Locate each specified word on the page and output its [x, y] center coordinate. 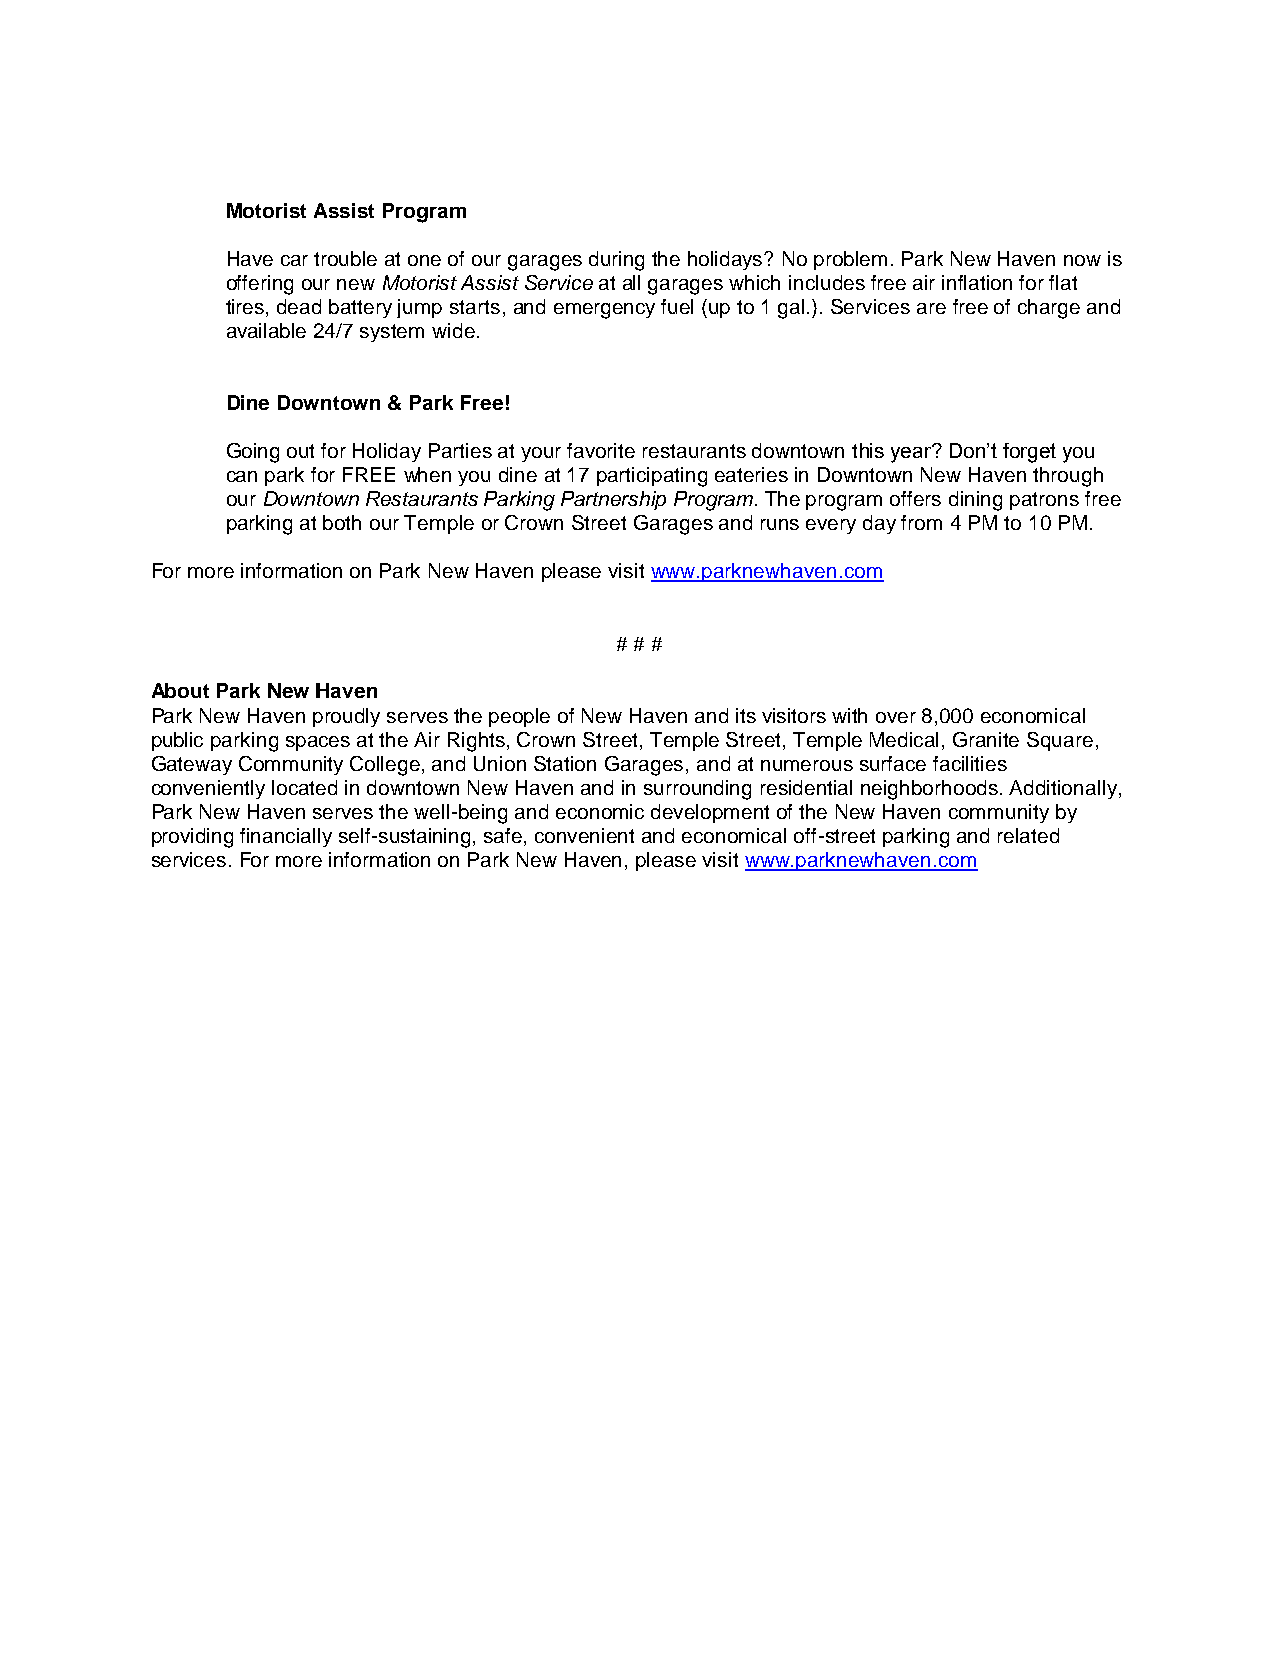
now [1082, 260]
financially [286, 837]
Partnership [613, 500]
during [616, 261]
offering [260, 285]
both [342, 522]
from [921, 522]
